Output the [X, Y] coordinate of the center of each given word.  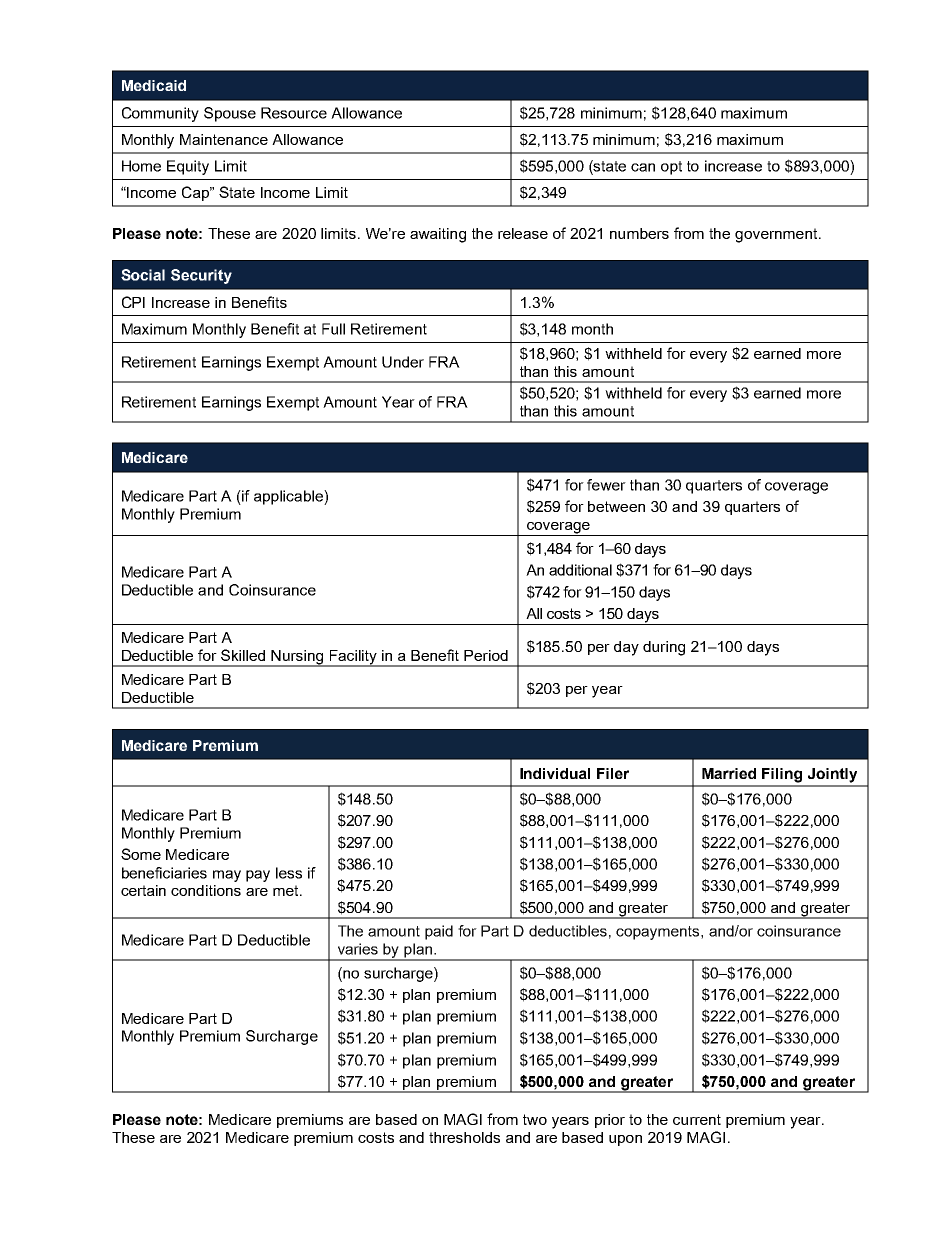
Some [141, 854]
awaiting [438, 235]
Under [403, 362]
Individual [555, 773]
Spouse [230, 114]
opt [671, 168]
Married [729, 773]
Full [333, 329]
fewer [606, 485]
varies [358, 949]
